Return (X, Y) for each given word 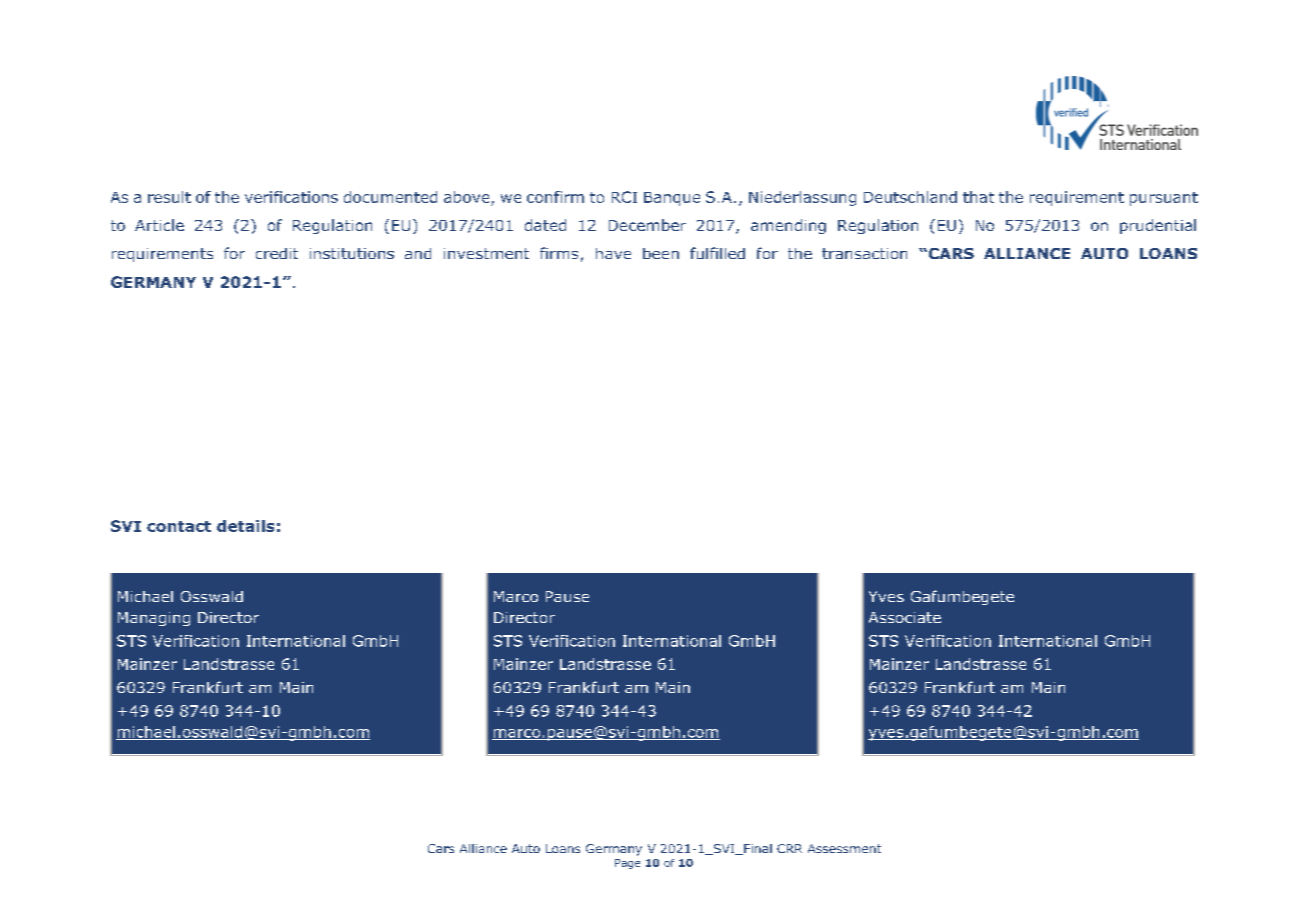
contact (179, 526)
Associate (905, 617)
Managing (154, 619)
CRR (789, 848)
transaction (864, 253)
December (647, 225)
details (245, 526)
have (613, 253)
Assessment (844, 848)
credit (277, 253)
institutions (352, 253)
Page (627, 864)
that (978, 197)
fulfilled (717, 253)
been (661, 253)
